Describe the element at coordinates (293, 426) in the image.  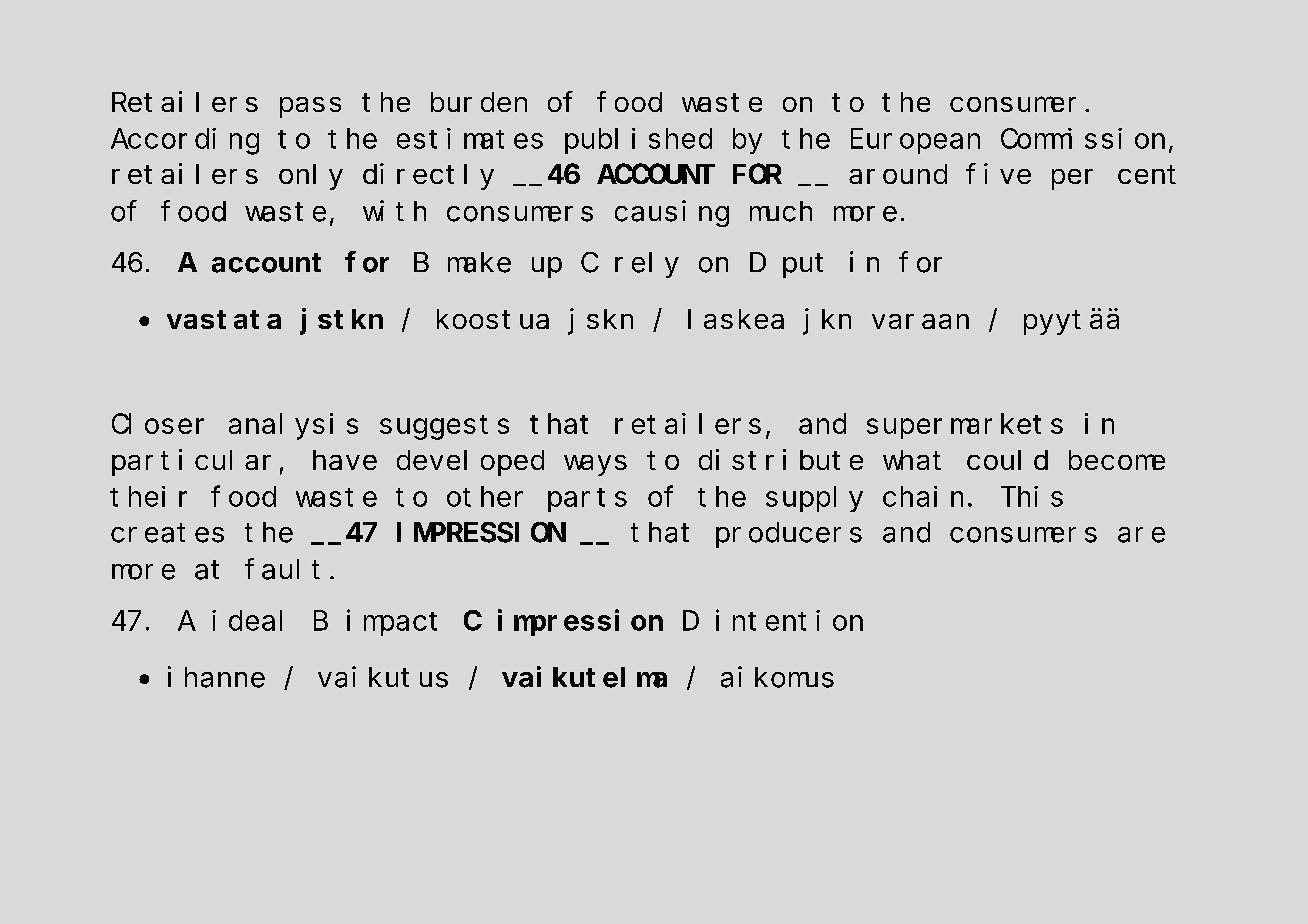
I see `analysis` at that location.
